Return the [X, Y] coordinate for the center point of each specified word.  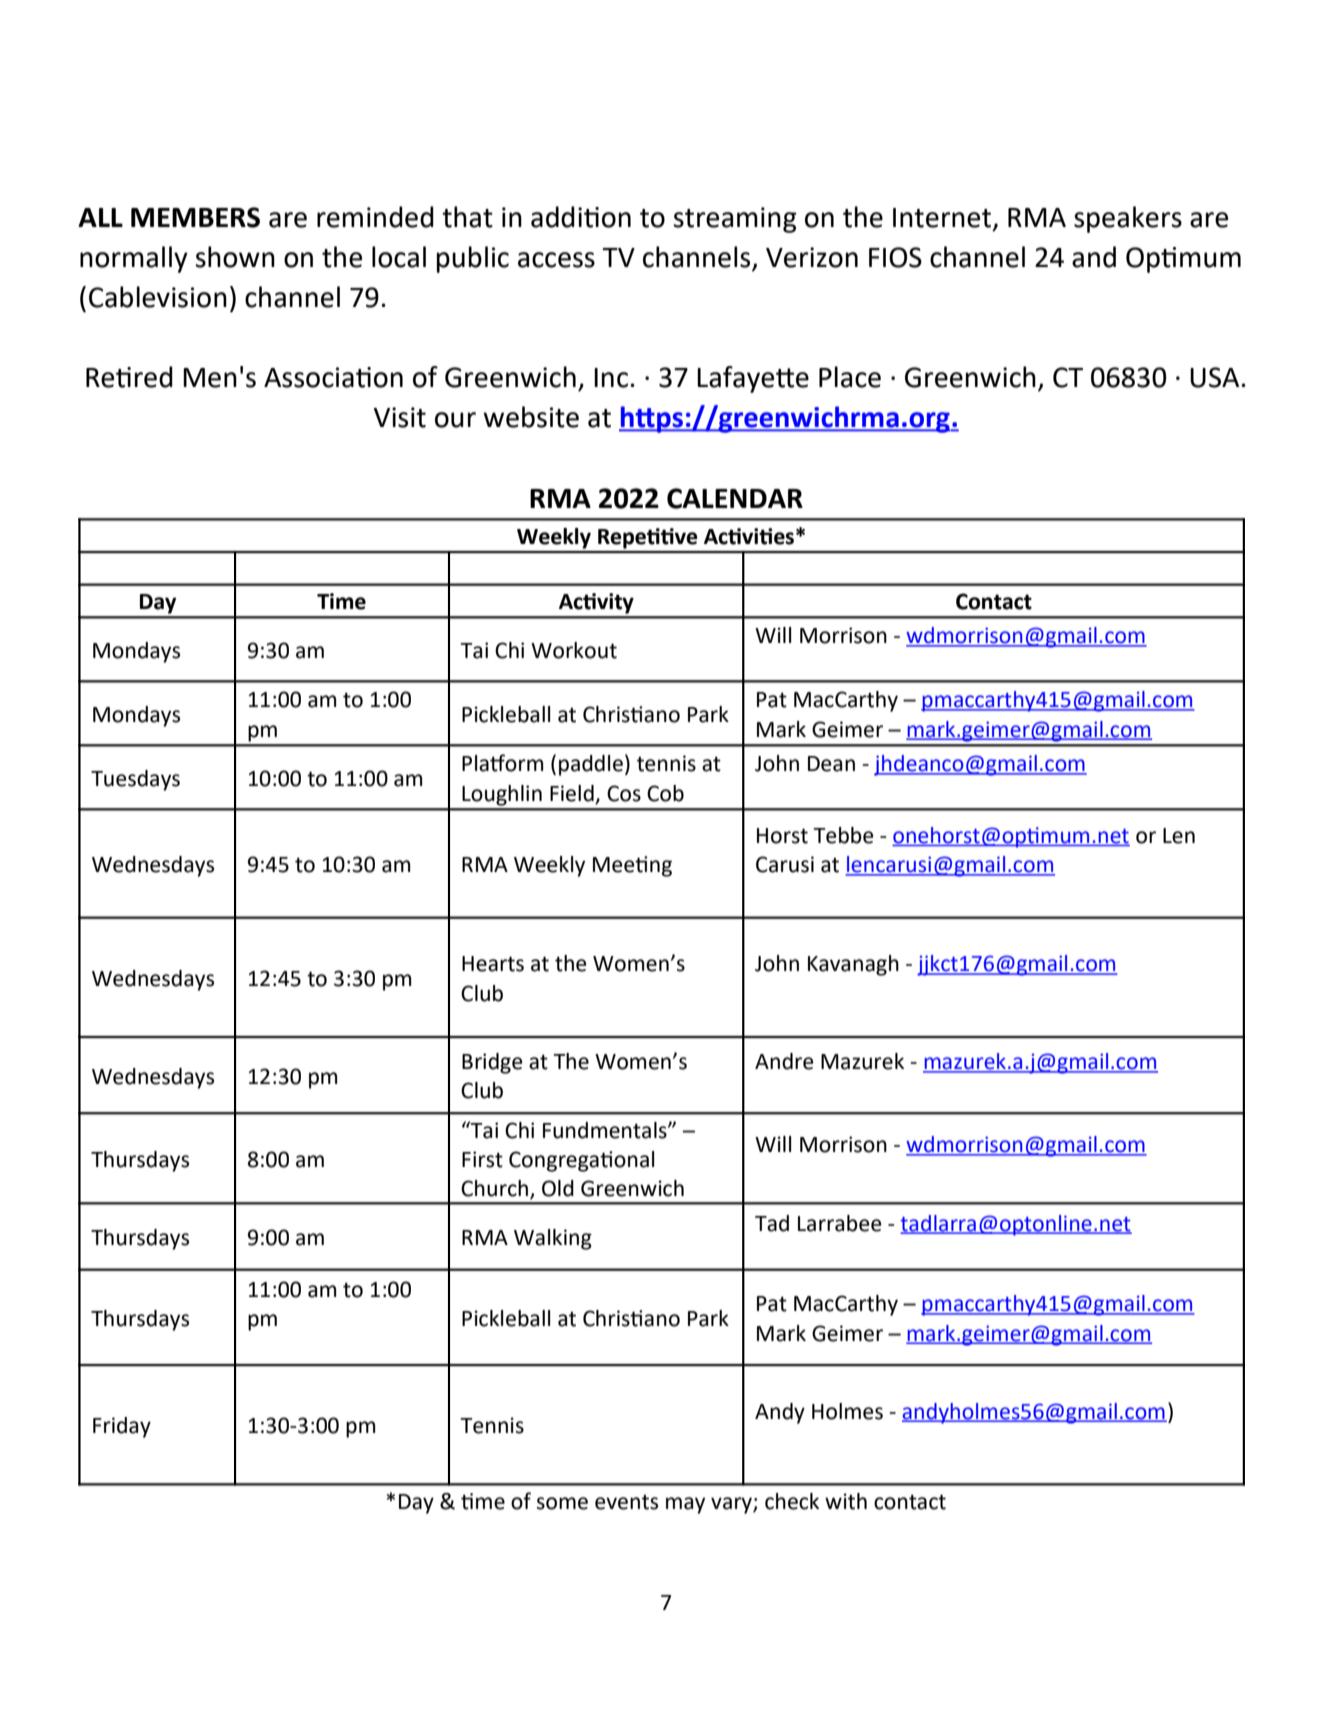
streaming [735, 220]
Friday [122, 1427]
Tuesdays [135, 780]
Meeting [632, 866]
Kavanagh [853, 965]
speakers [1128, 219]
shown [235, 257]
